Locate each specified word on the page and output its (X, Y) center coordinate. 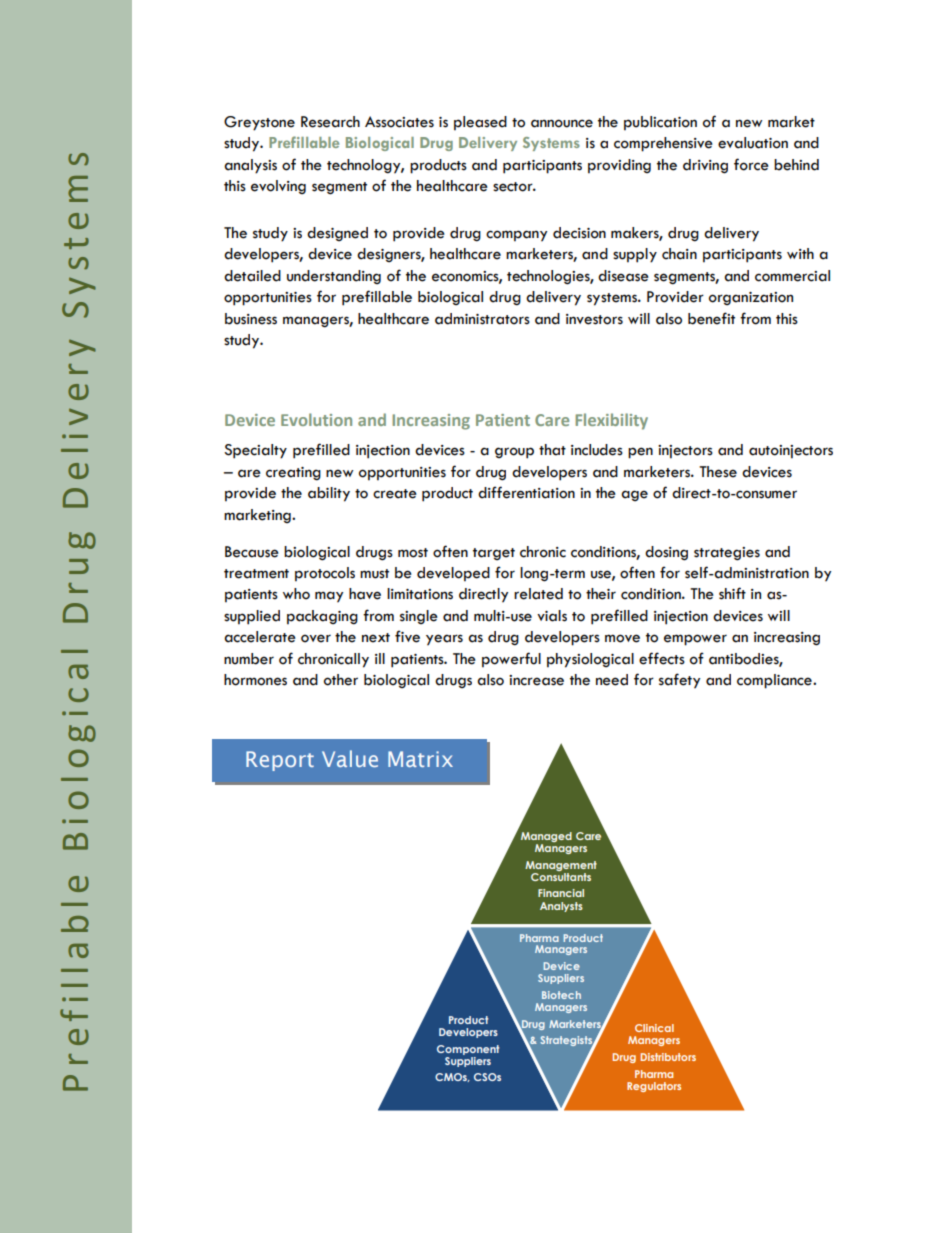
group (514, 453)
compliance (775, 681)
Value (350, 758)
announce (562, 123)
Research (330, 122)
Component (468, 1050)
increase (536, 680)
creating (293, 474)
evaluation (753, 143)
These (718, 472)
